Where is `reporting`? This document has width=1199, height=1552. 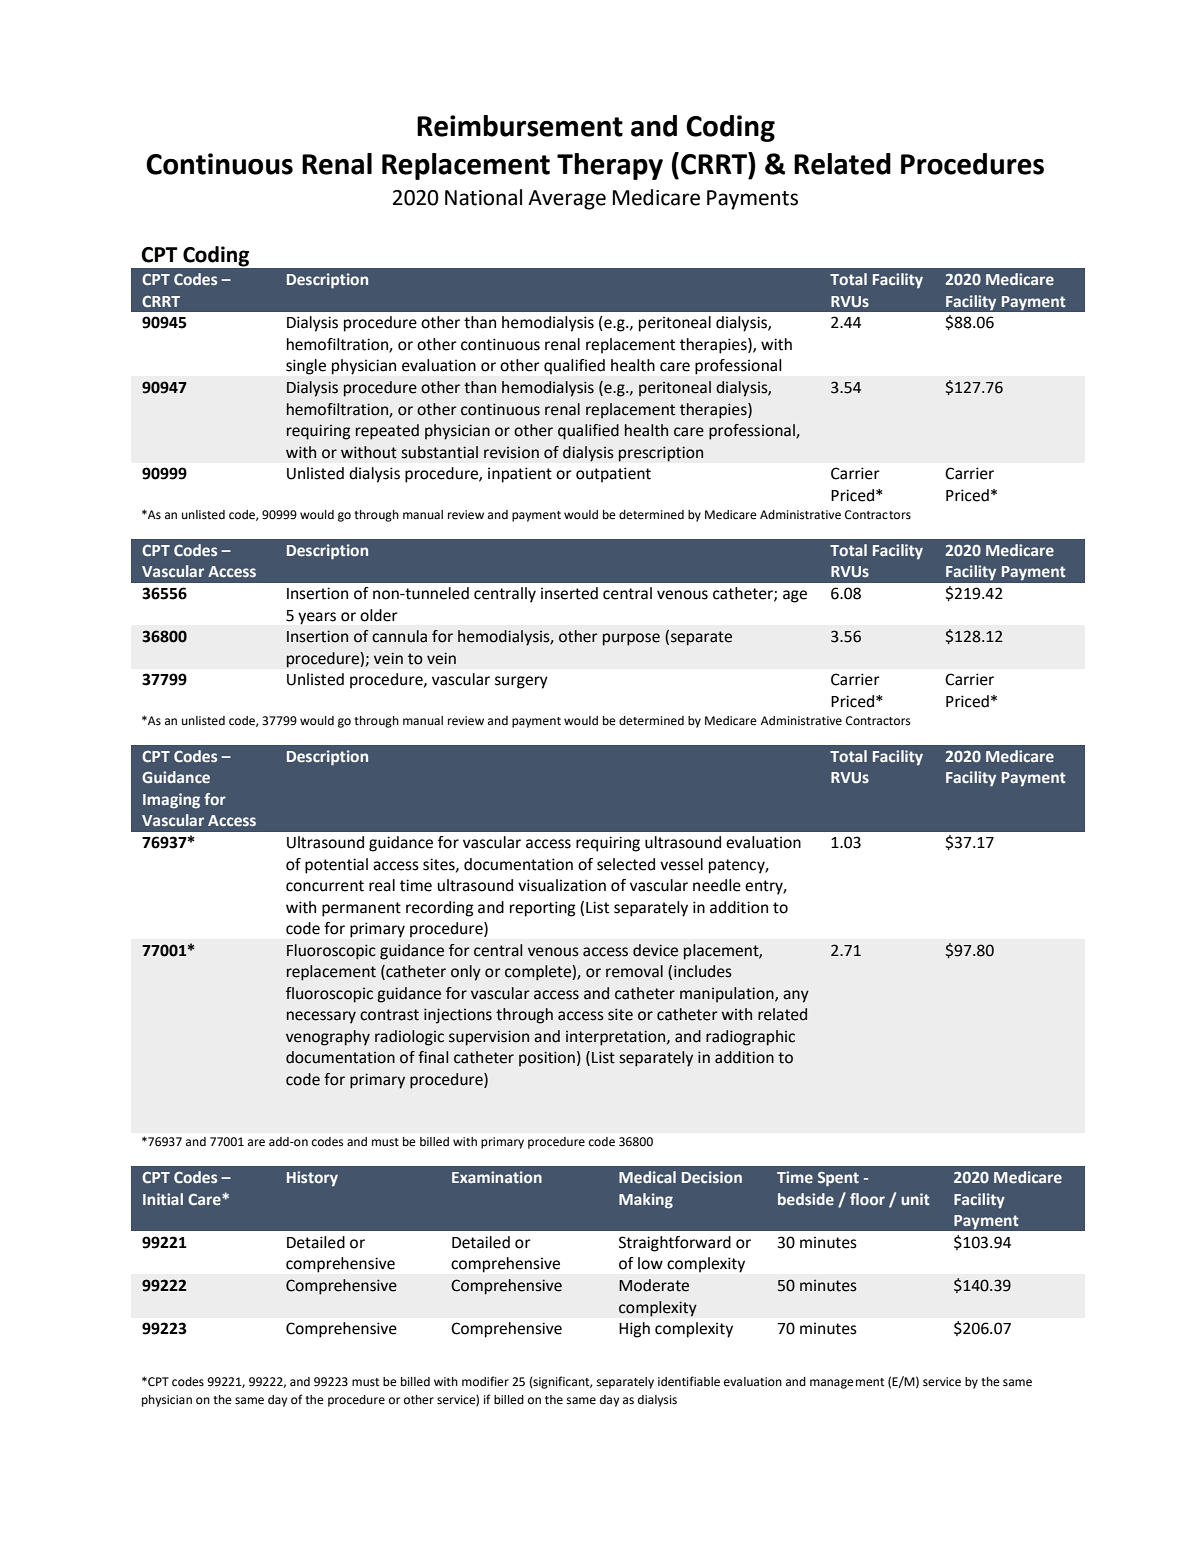
reporting is located at coordinates (542, 909).
